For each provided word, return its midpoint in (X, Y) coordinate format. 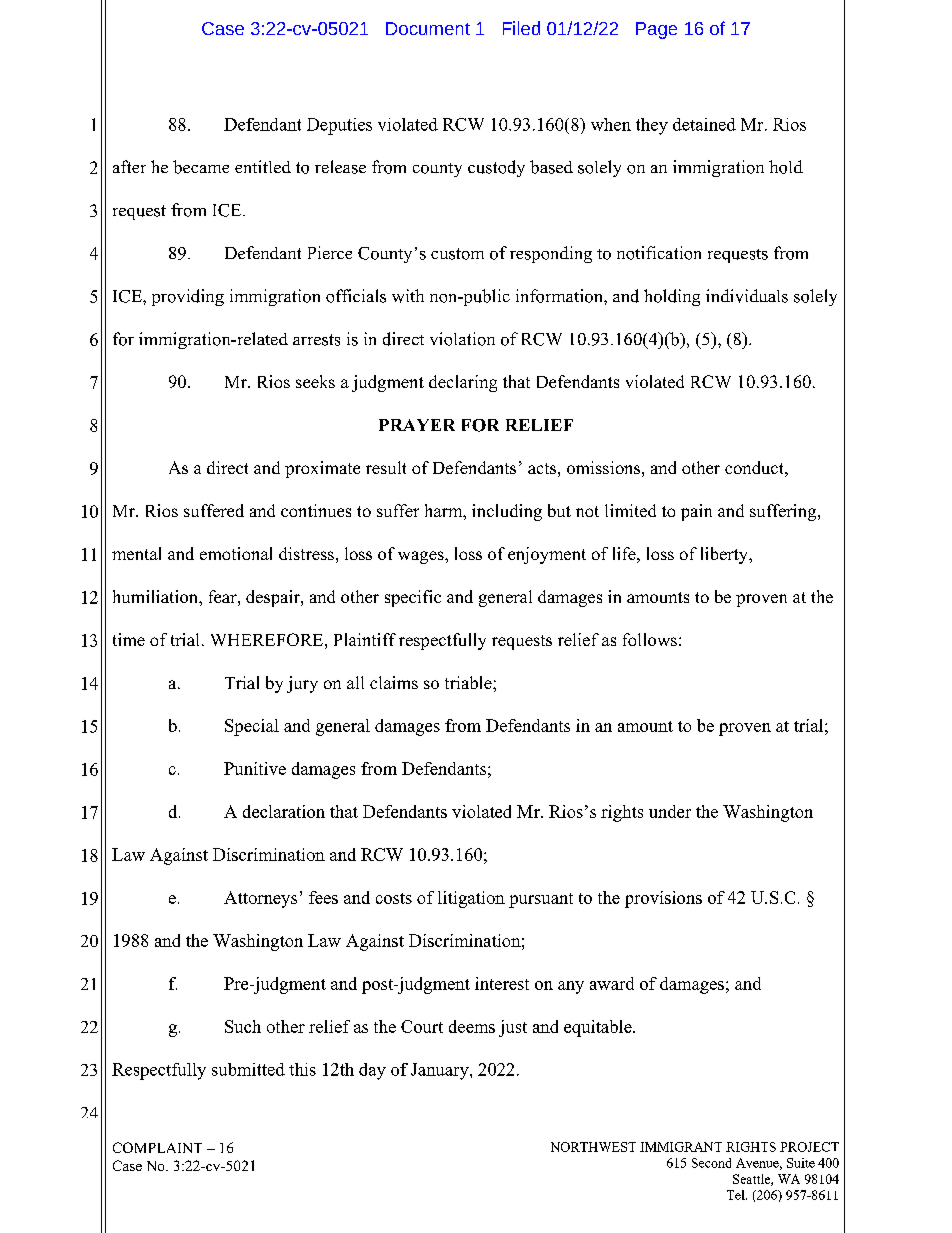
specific (413, 598)
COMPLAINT (157, 1147)
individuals (747, 296)
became (201, 167)
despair (274, 598)
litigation (471, 899)
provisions (663, 899)
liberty (726, 555)
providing (188, 297)
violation (462, 339)
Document (428, 28)
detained (704, 124)
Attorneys (260, 899)
